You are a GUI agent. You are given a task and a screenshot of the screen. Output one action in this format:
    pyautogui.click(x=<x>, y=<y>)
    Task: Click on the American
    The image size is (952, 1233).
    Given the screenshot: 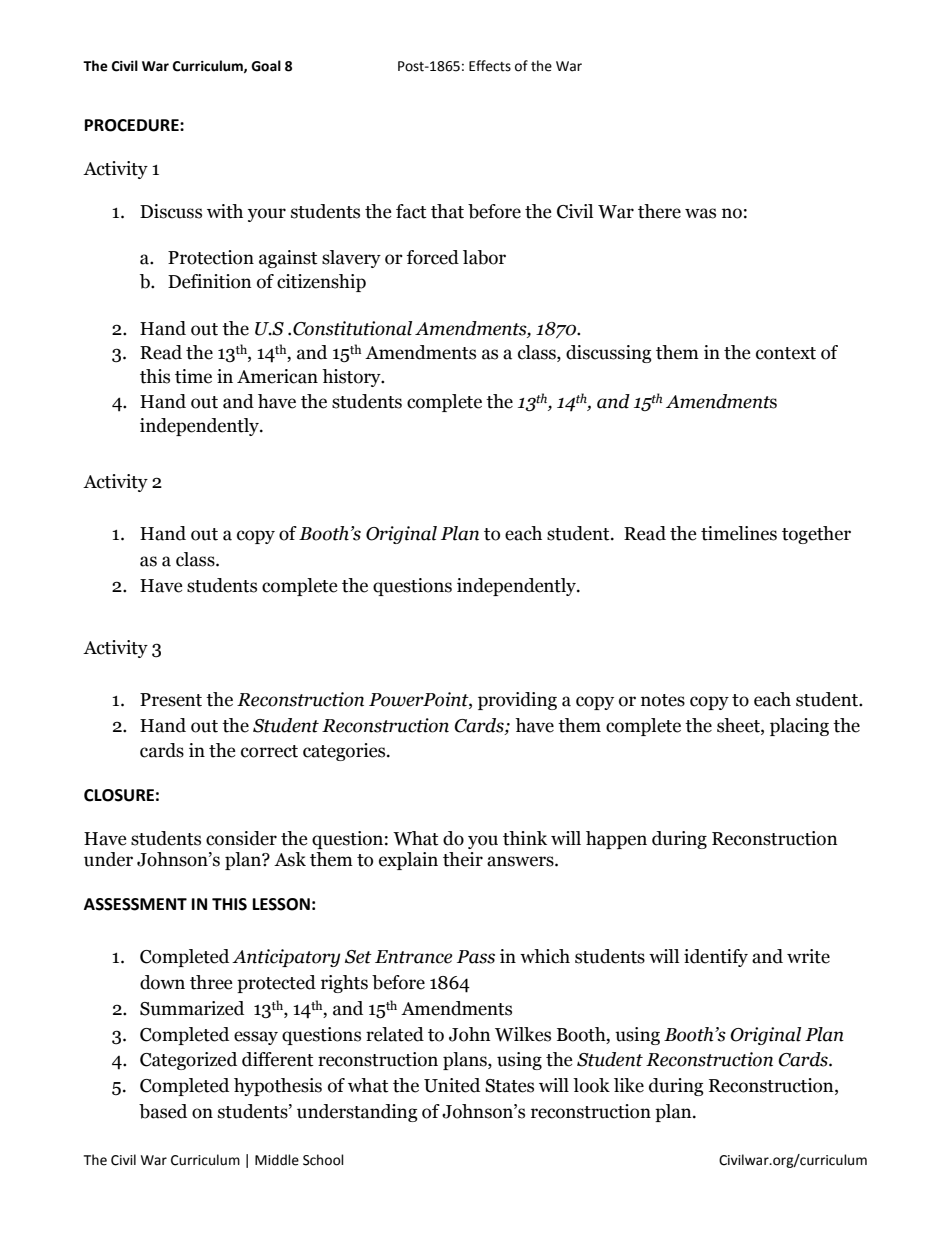 What is the action you would take?
    pyautogui.click(x=277, y=376)
